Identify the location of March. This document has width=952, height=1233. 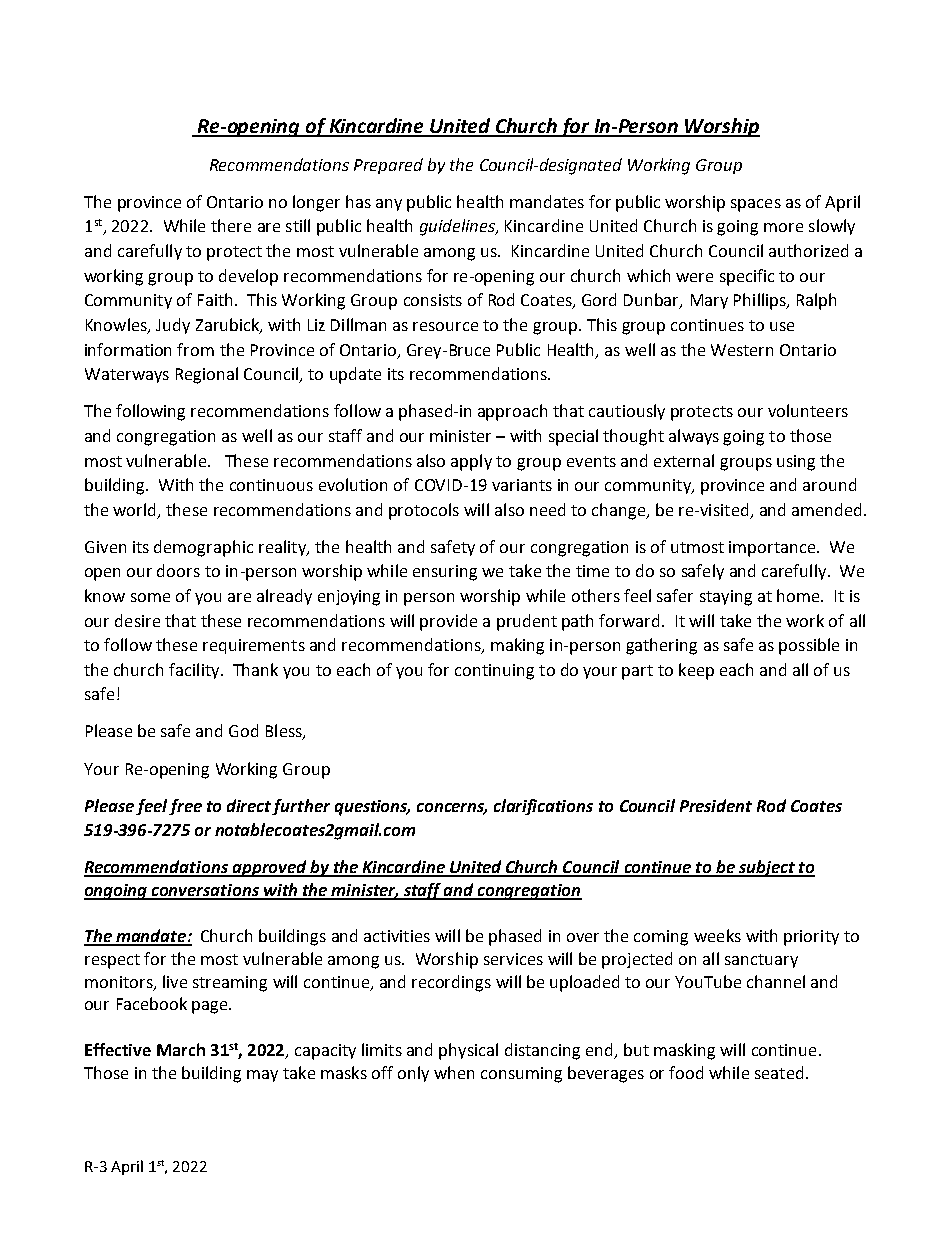
(181, 1049).
